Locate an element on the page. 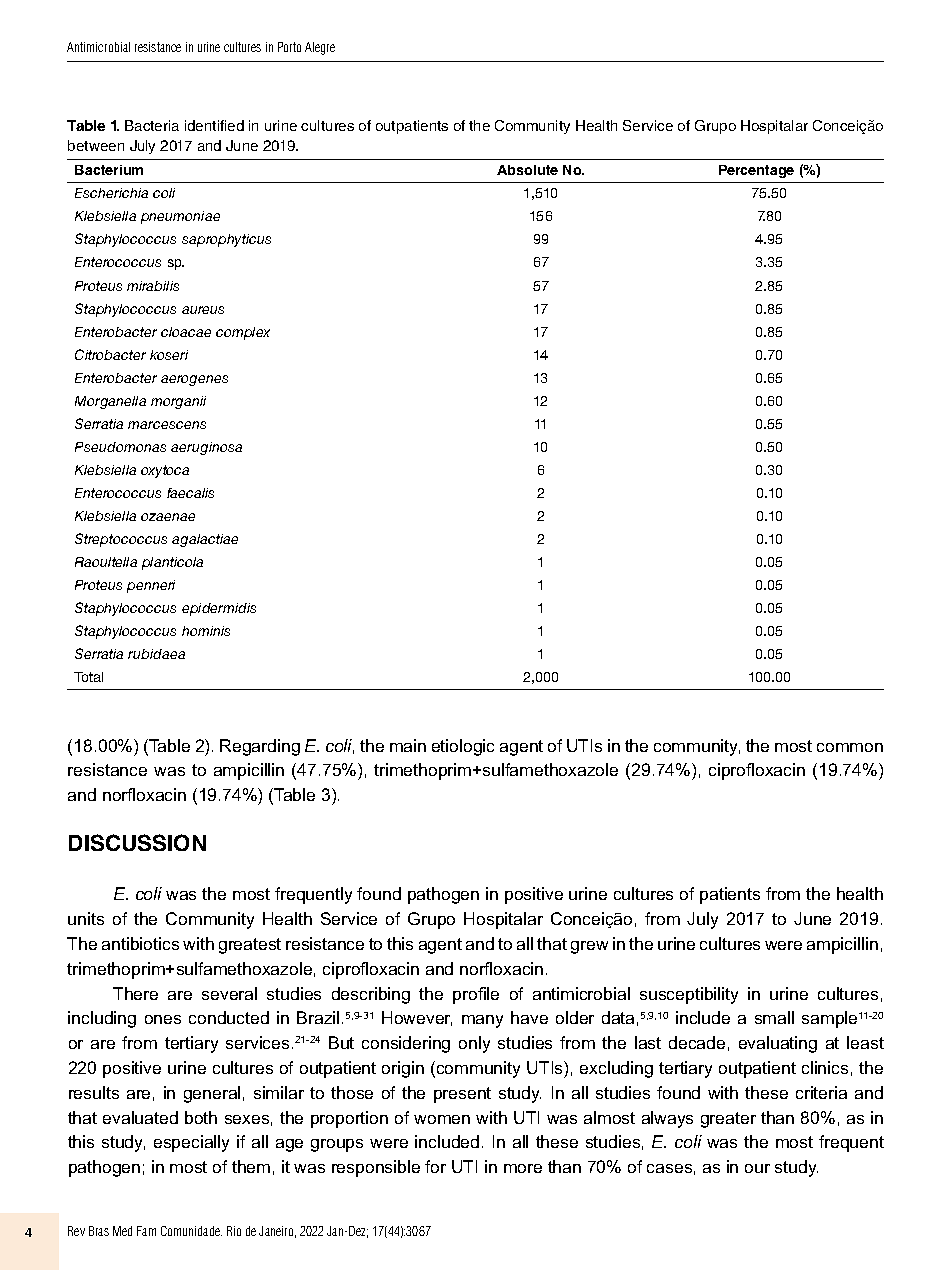  Med is located at coordinates (122, 1231).
